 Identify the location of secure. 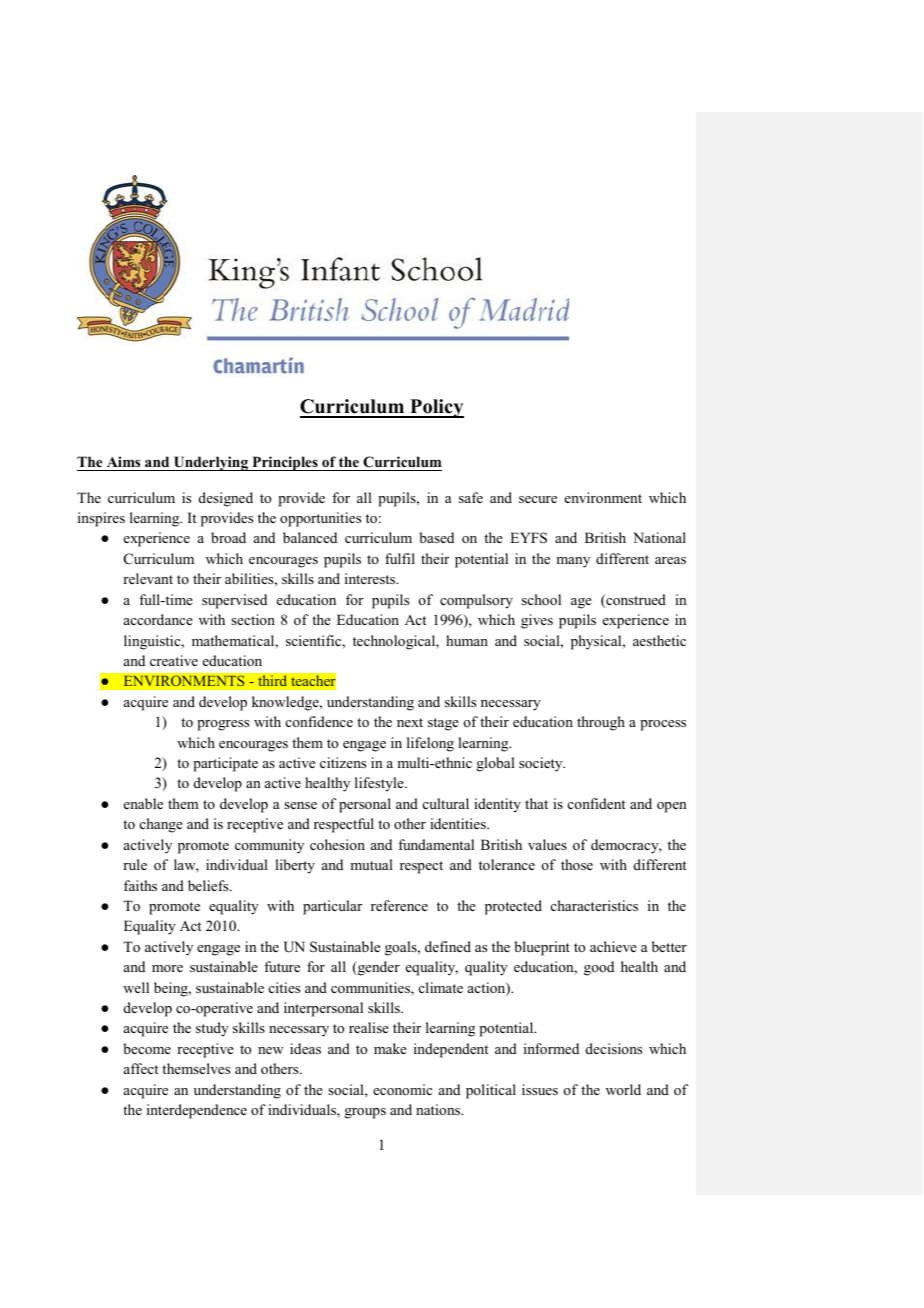
(538, 499).
